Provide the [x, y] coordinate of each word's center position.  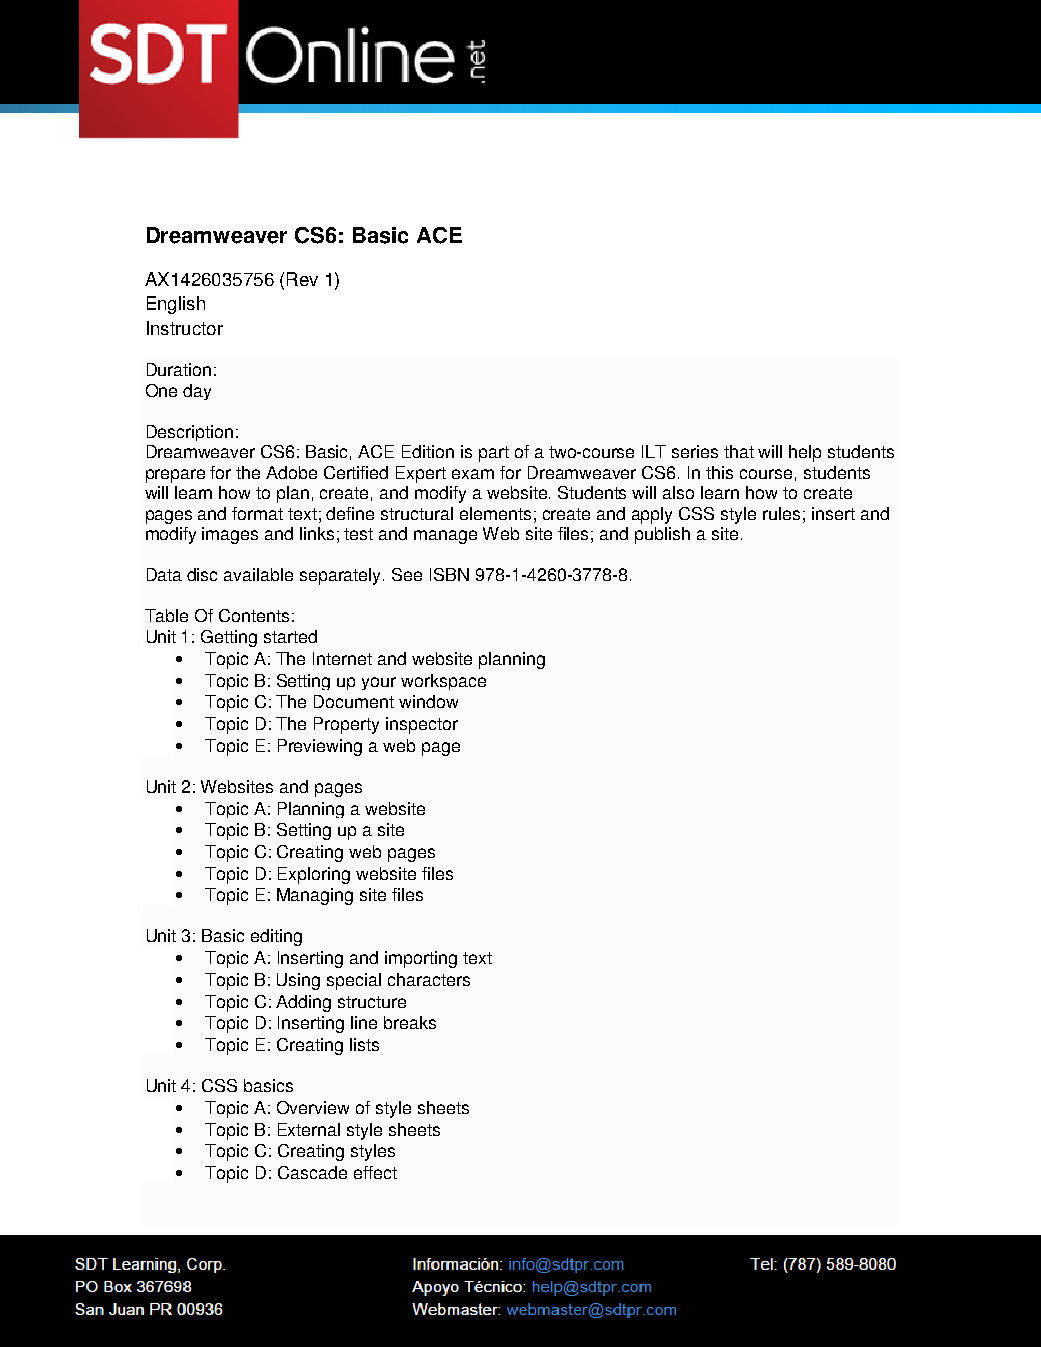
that [739, 451]
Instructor [185, 328]
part [494, 454]
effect [375, 1172]
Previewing [320, 747]
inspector [422, 725]
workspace [443, 682]
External [309, 1129]
